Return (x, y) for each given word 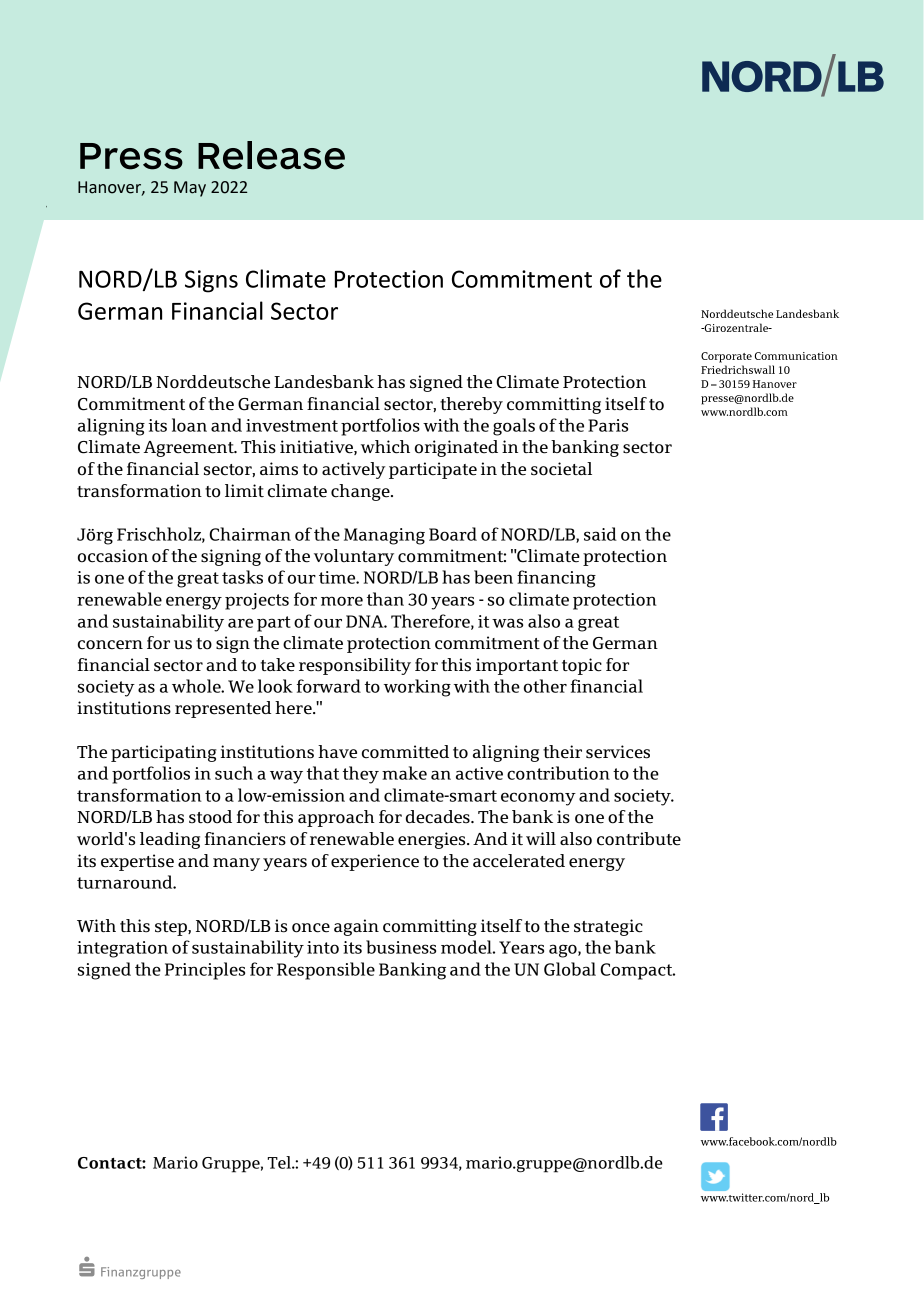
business (401, 947)
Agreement (189, 449)
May (190, 189)
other (545, 686)
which (385, 447)
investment (292, 425)
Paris (608, 425)
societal (561, 469)
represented (223, 709)
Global (570, 969)
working (417, 688)
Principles (205, 971)
